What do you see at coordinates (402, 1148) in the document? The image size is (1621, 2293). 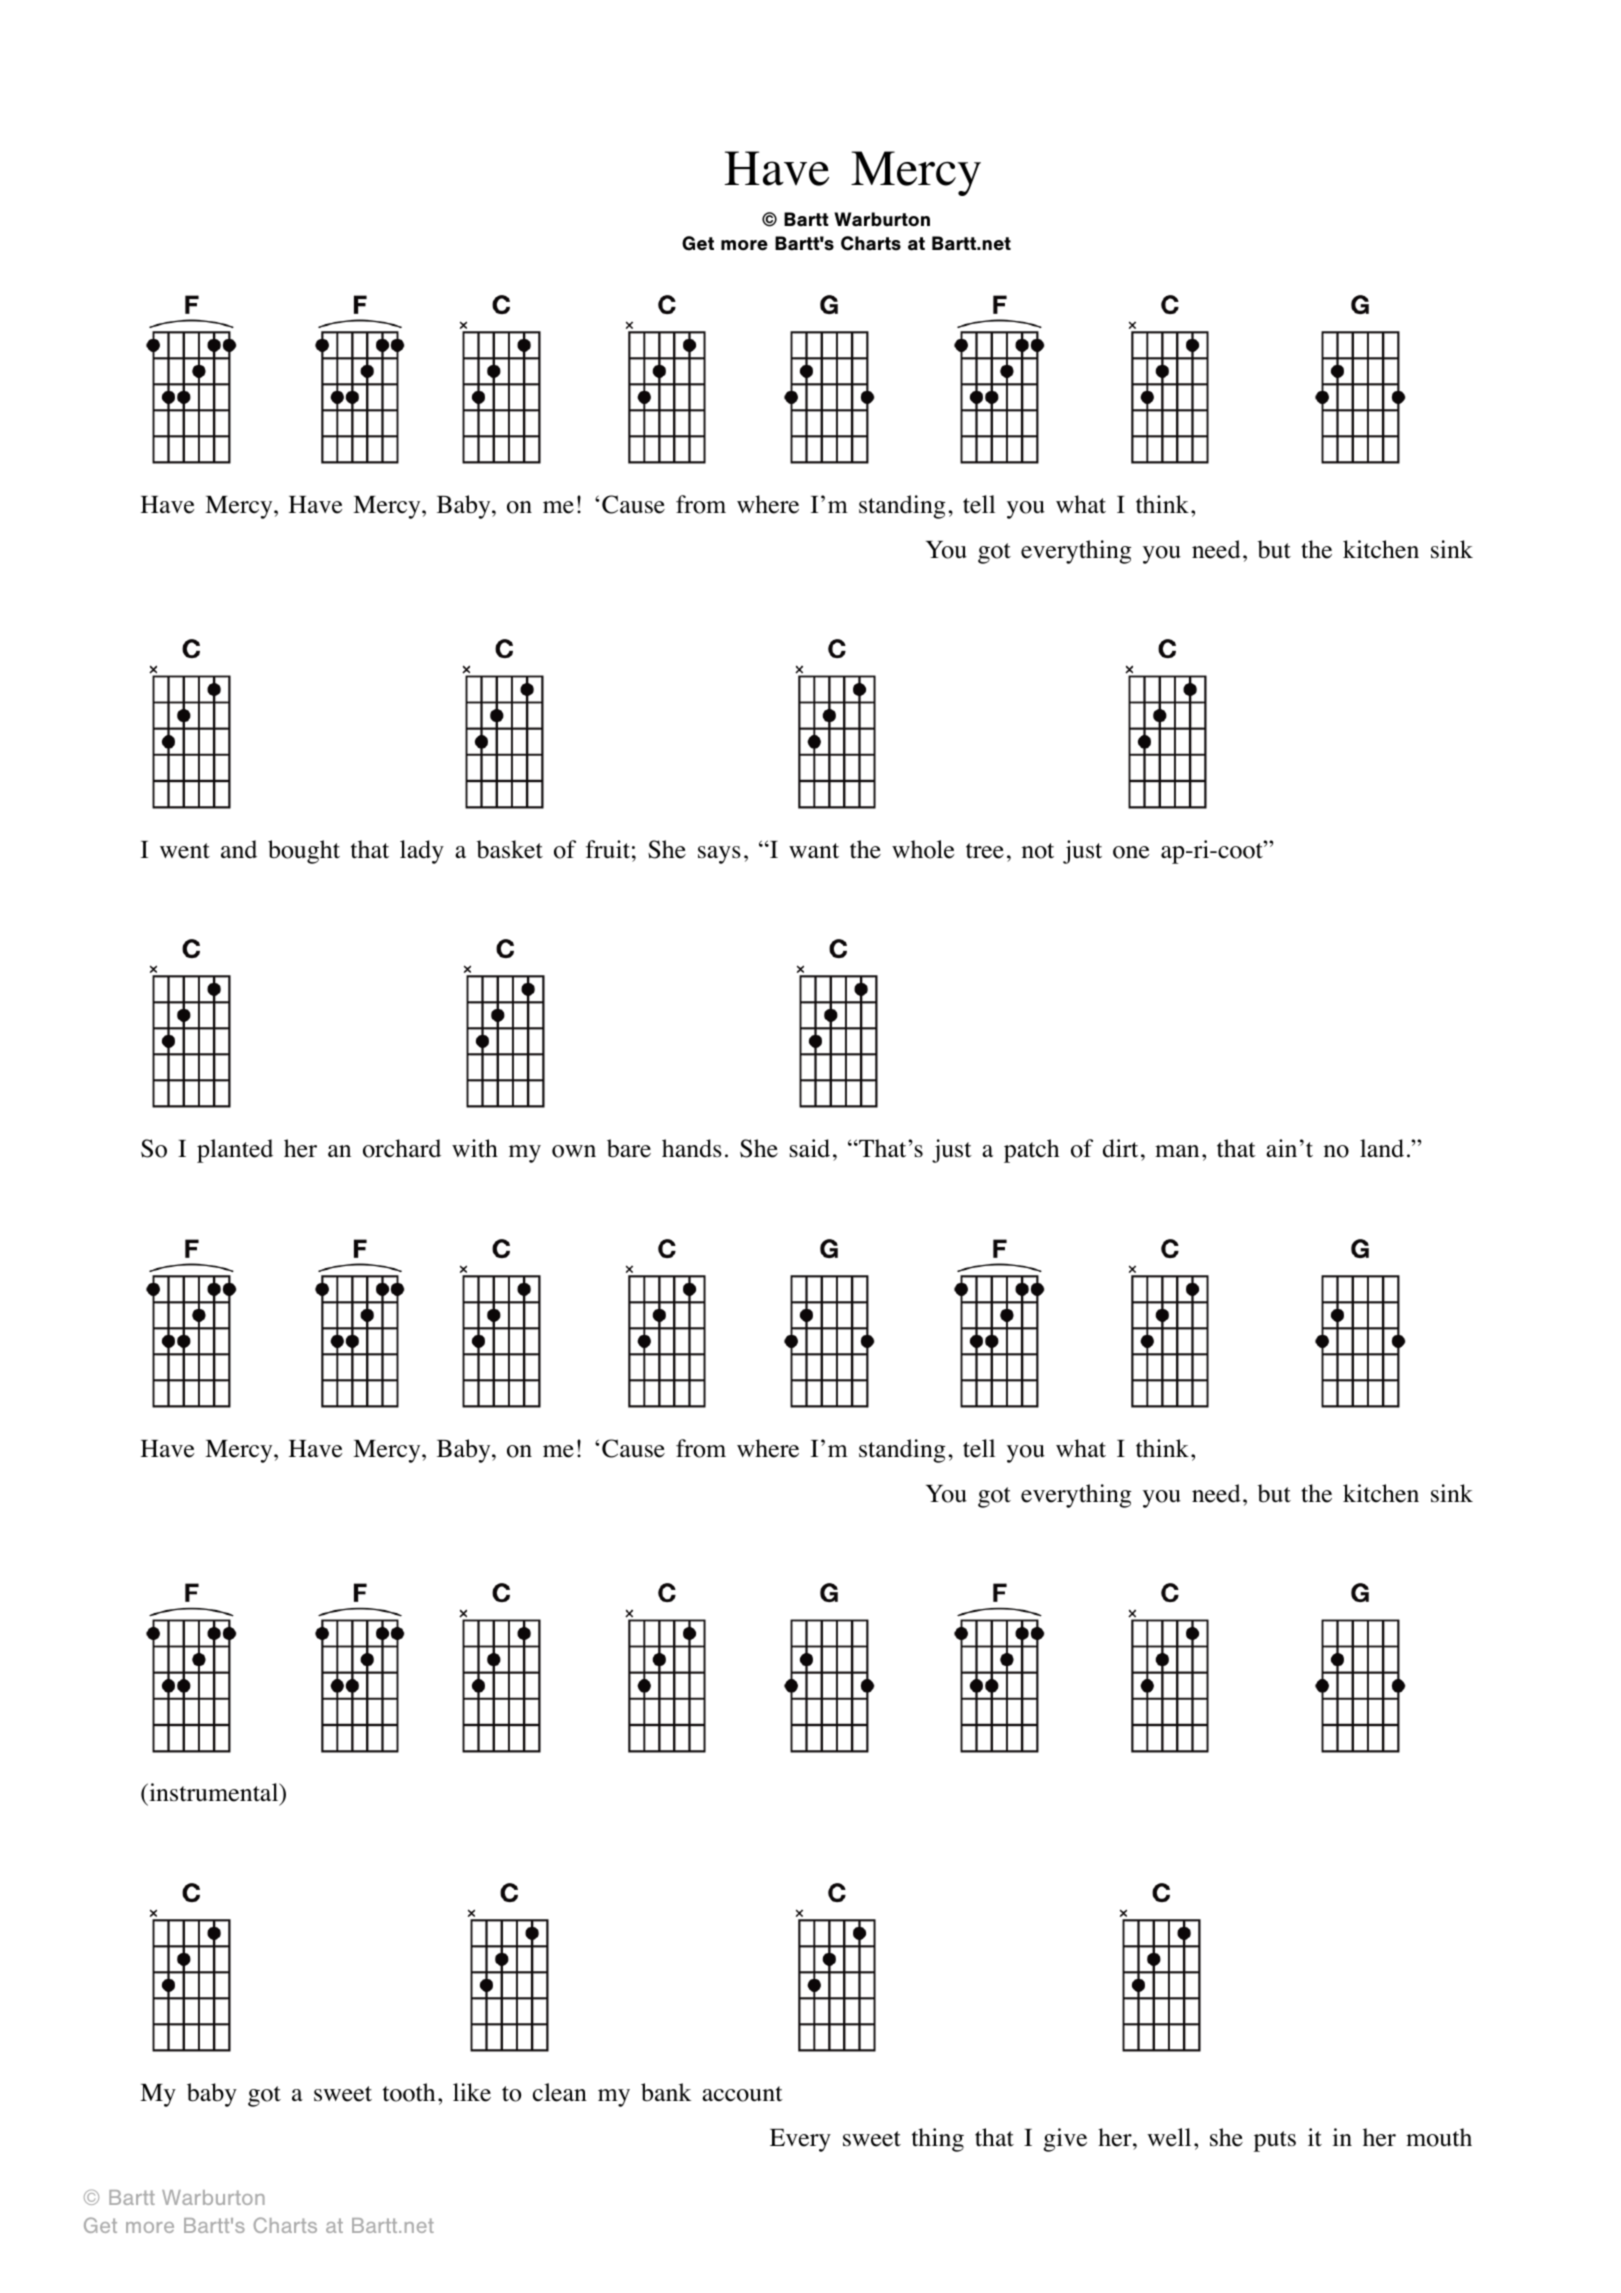 I see `orchard` at bounding box center [402, 1148].
